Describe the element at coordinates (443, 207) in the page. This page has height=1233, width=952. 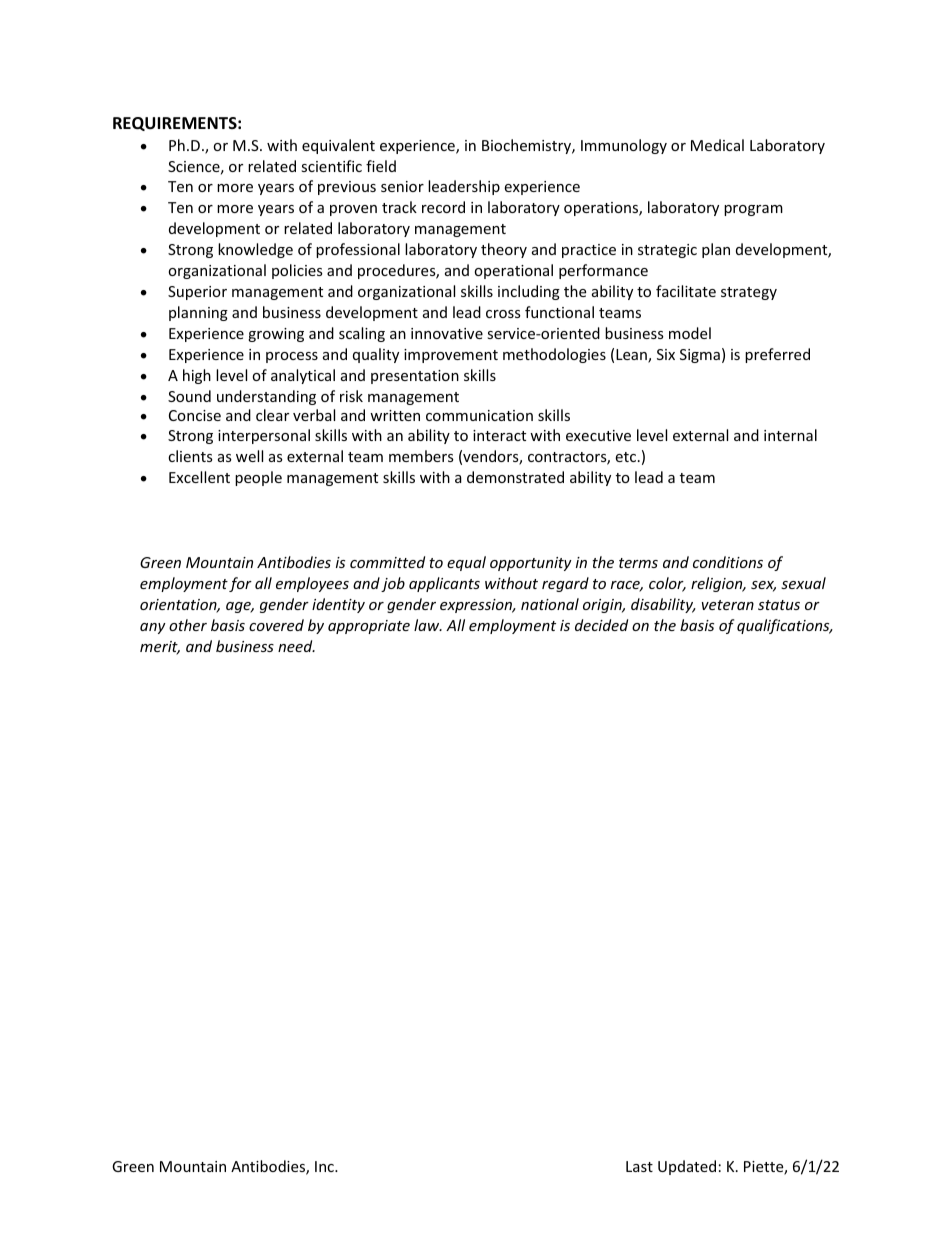
I see `record` at that location.
